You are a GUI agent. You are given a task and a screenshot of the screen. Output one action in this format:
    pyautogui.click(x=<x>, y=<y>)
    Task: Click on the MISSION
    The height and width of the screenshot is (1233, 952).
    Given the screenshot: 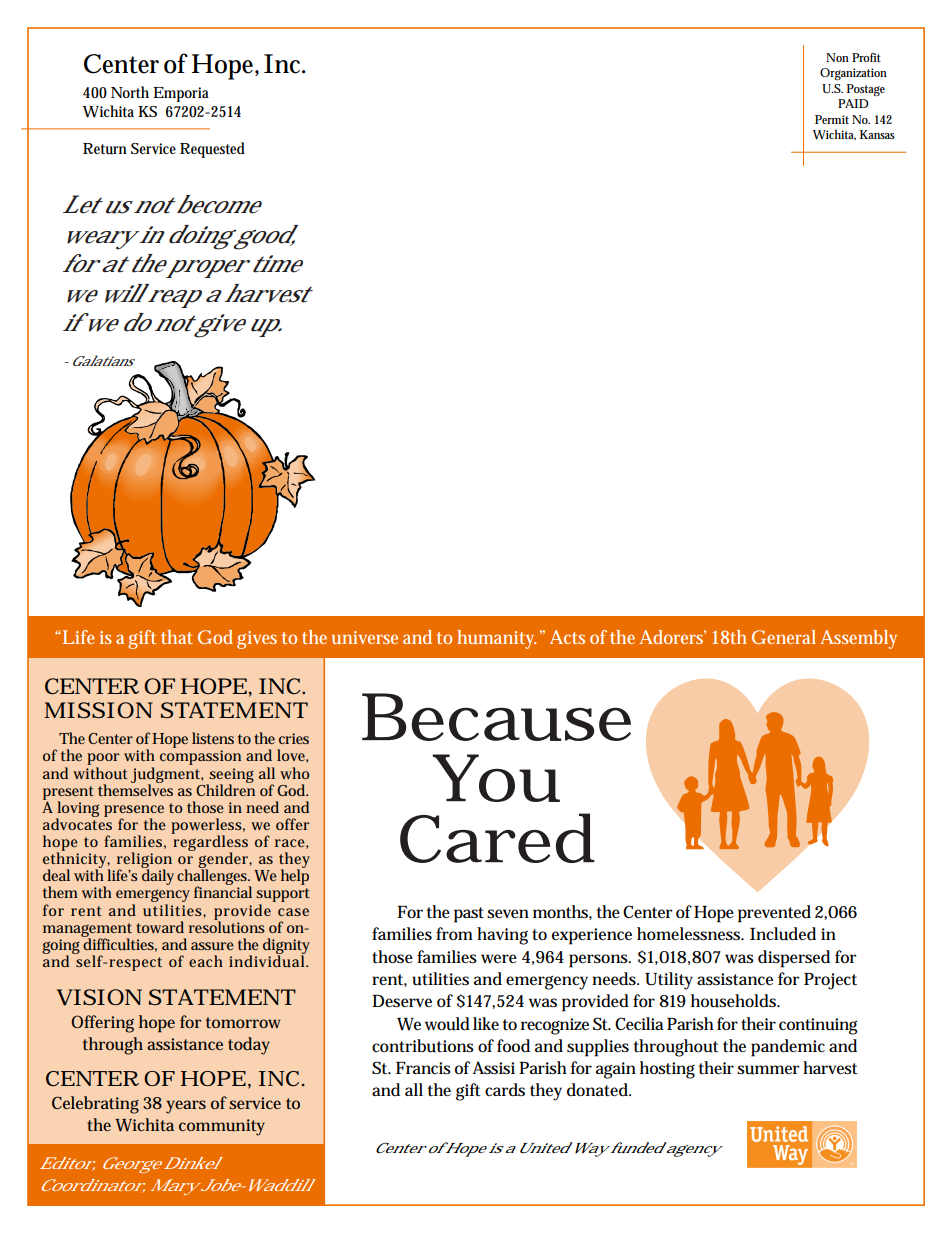 What is the action you would take?
    pyautogui.click(x=98, y=710)
